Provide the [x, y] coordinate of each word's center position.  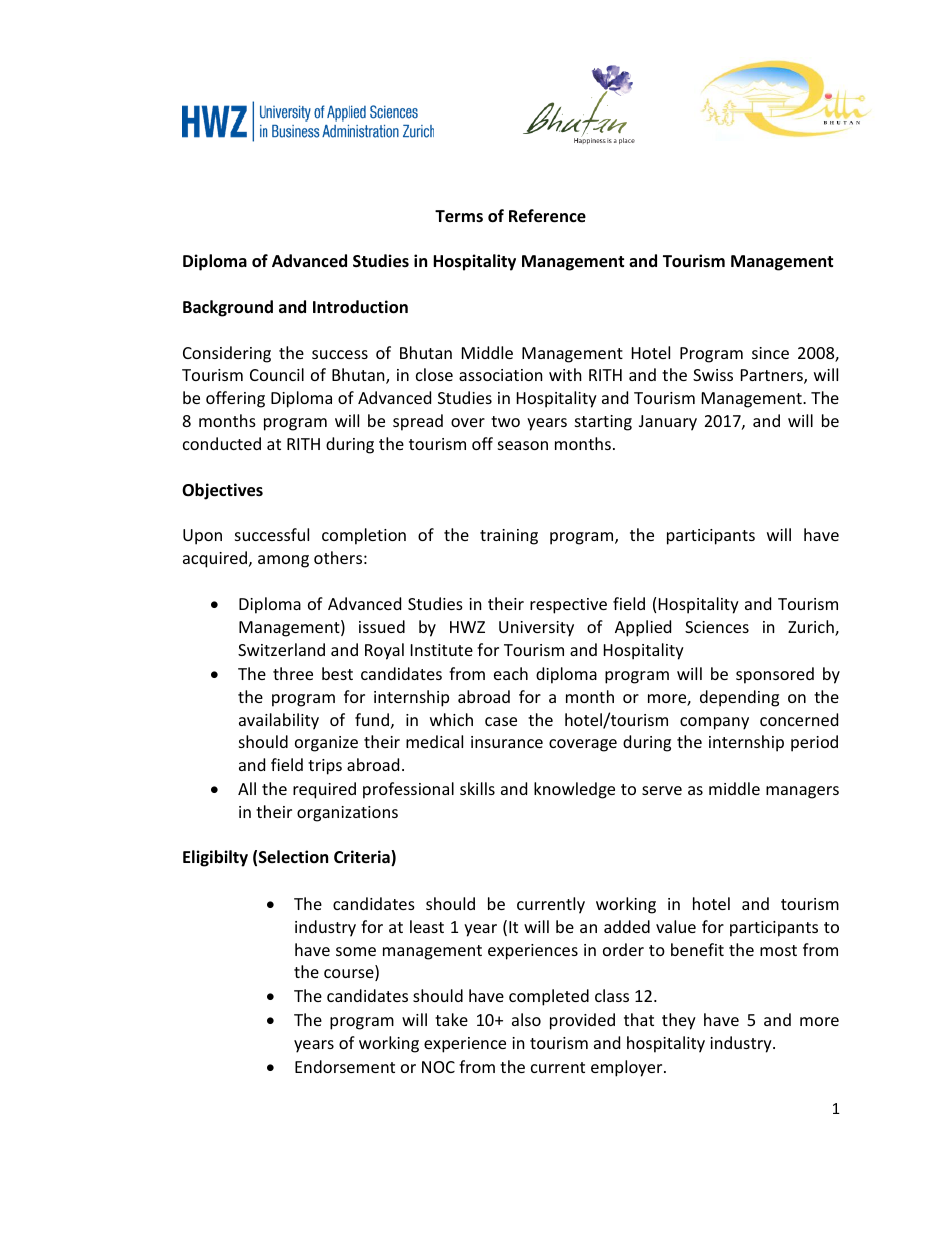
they [679, 1021]
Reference [547, 216]
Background [228, 308]
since [770, 353]
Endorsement [345, 1066]
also [526, 1019]
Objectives [222, 491]
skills [477, 788]
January [668, 423]
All [247, 788]
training [509, 537]
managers [802, 792]
